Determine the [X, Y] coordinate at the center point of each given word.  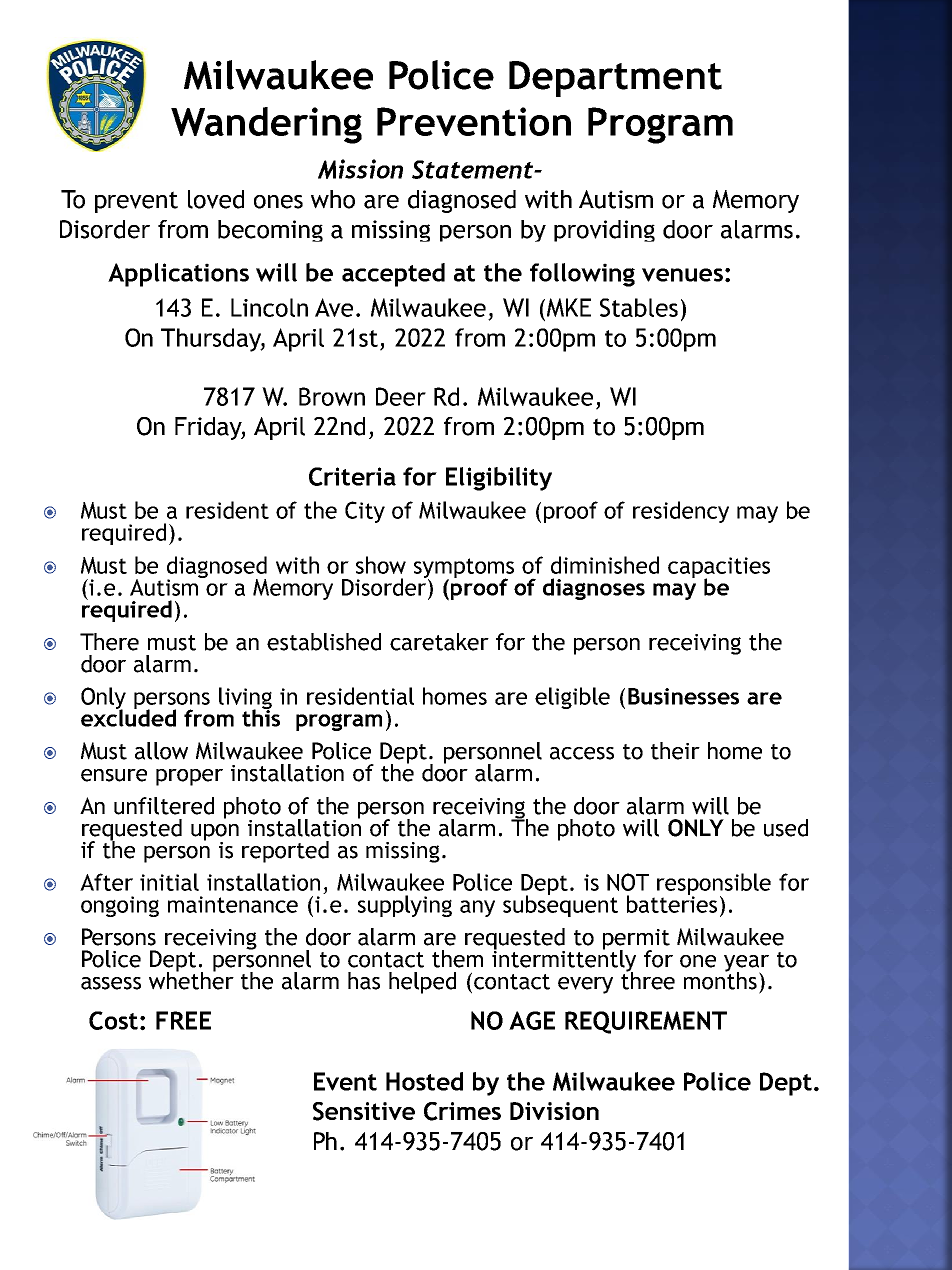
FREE [183, 1020]
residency [681, 512]
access [582, 753]
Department [615, 79]
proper [189, 777]
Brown [332, 396]
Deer [401, 396]
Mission [360, 169]
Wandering [266, 125]
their [675, 751]
